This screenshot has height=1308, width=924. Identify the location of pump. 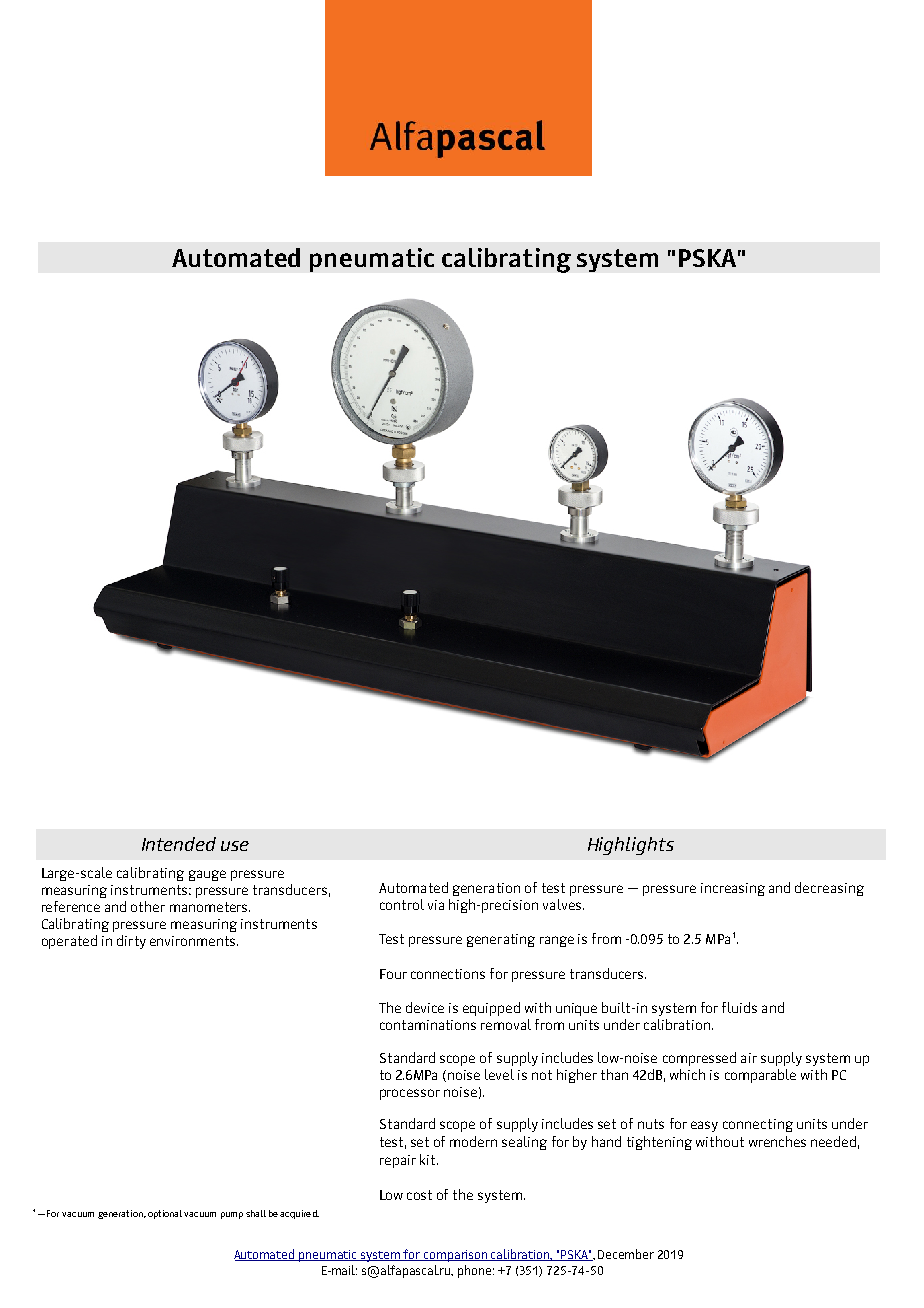
(232, 1215).
